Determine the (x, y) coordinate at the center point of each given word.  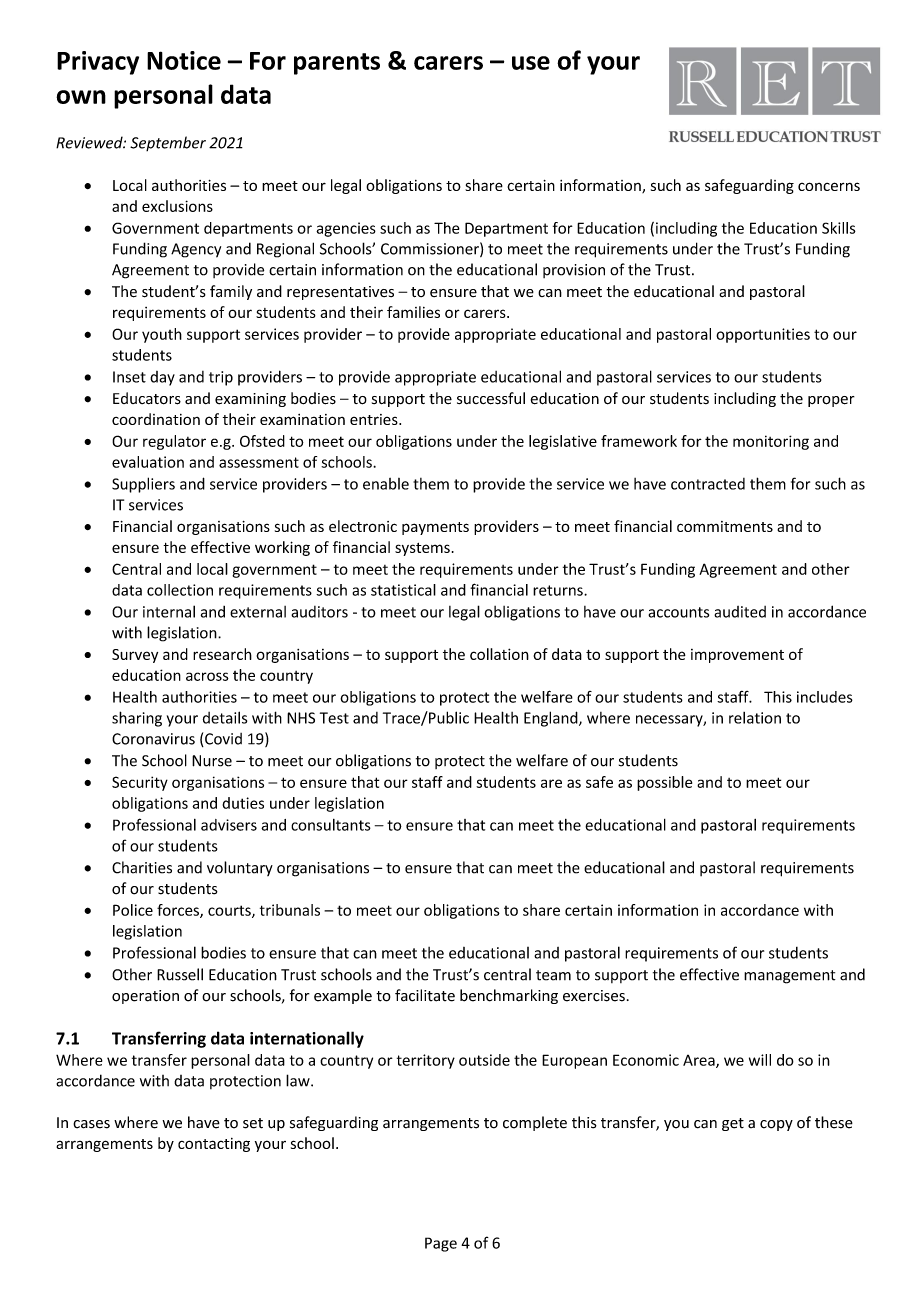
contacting (214, 1145)
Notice (184, 60)
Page (441, 1244)
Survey (135, 656)
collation (499, 654)
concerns (829, 186)
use (531, 63)
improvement (737, 656)
